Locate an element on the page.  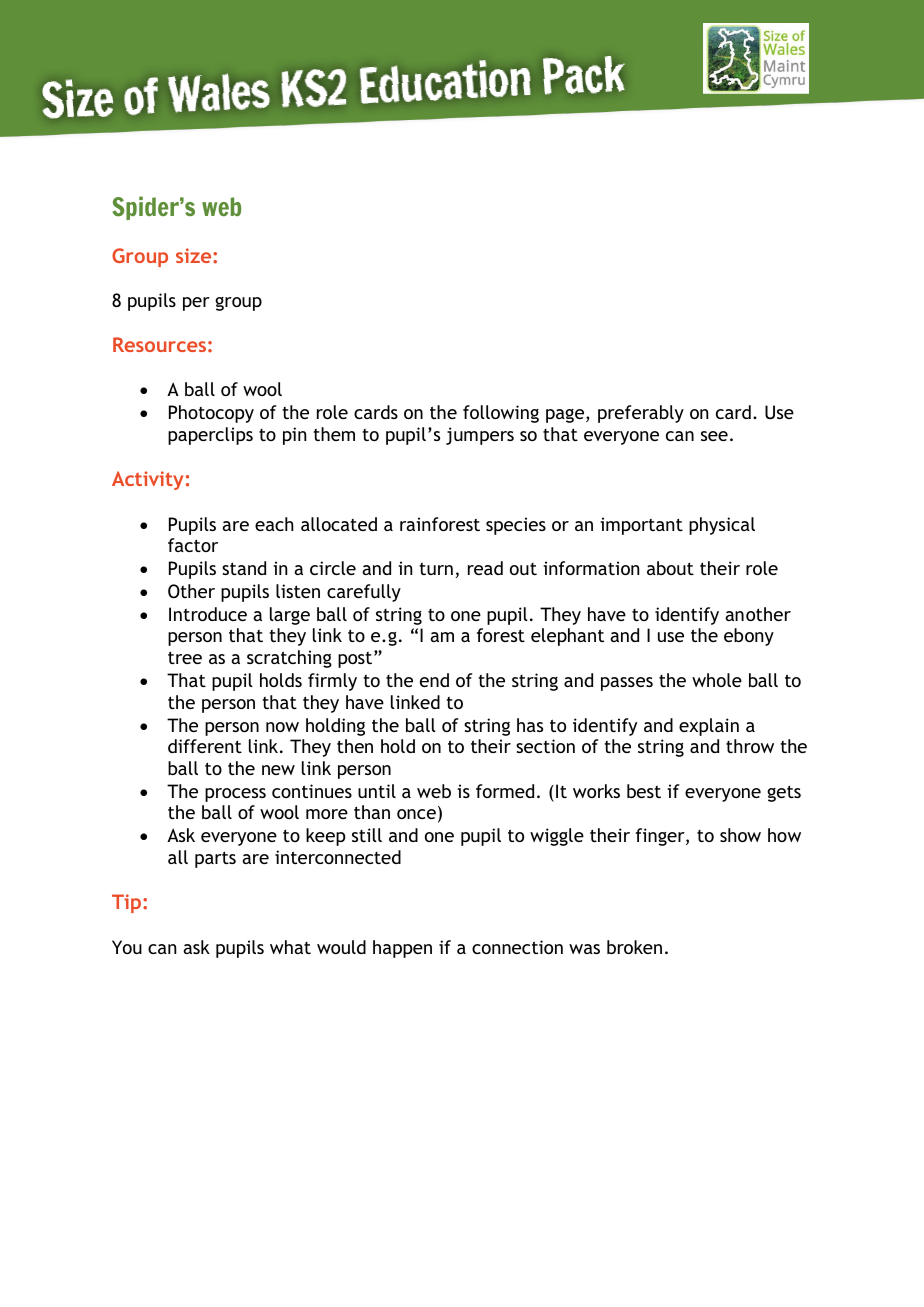
following is located at coordinates (501, 414).
